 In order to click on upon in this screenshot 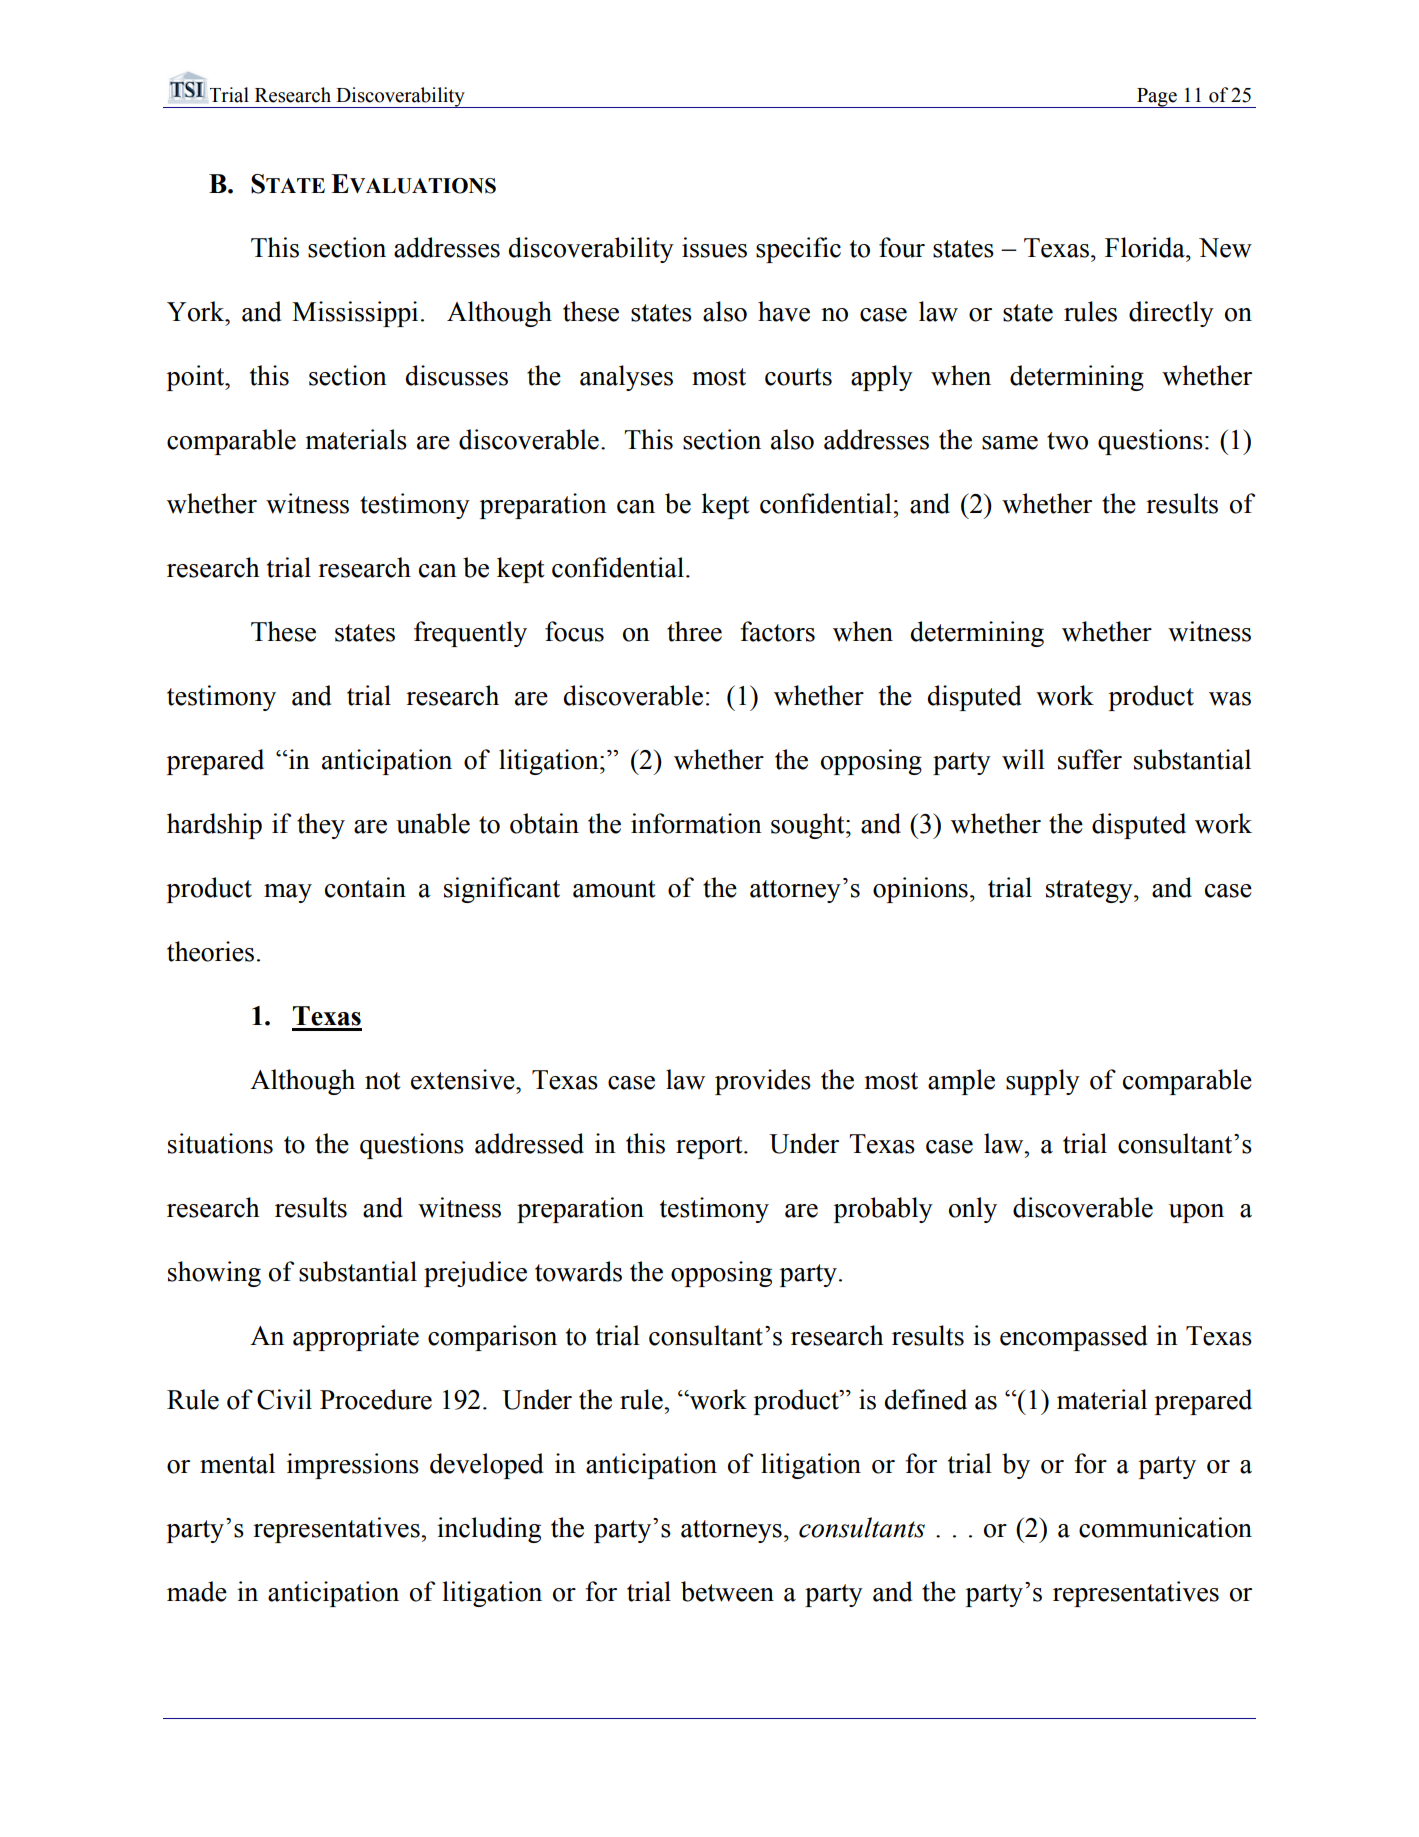, I will do `click(1196, 1213)`.
